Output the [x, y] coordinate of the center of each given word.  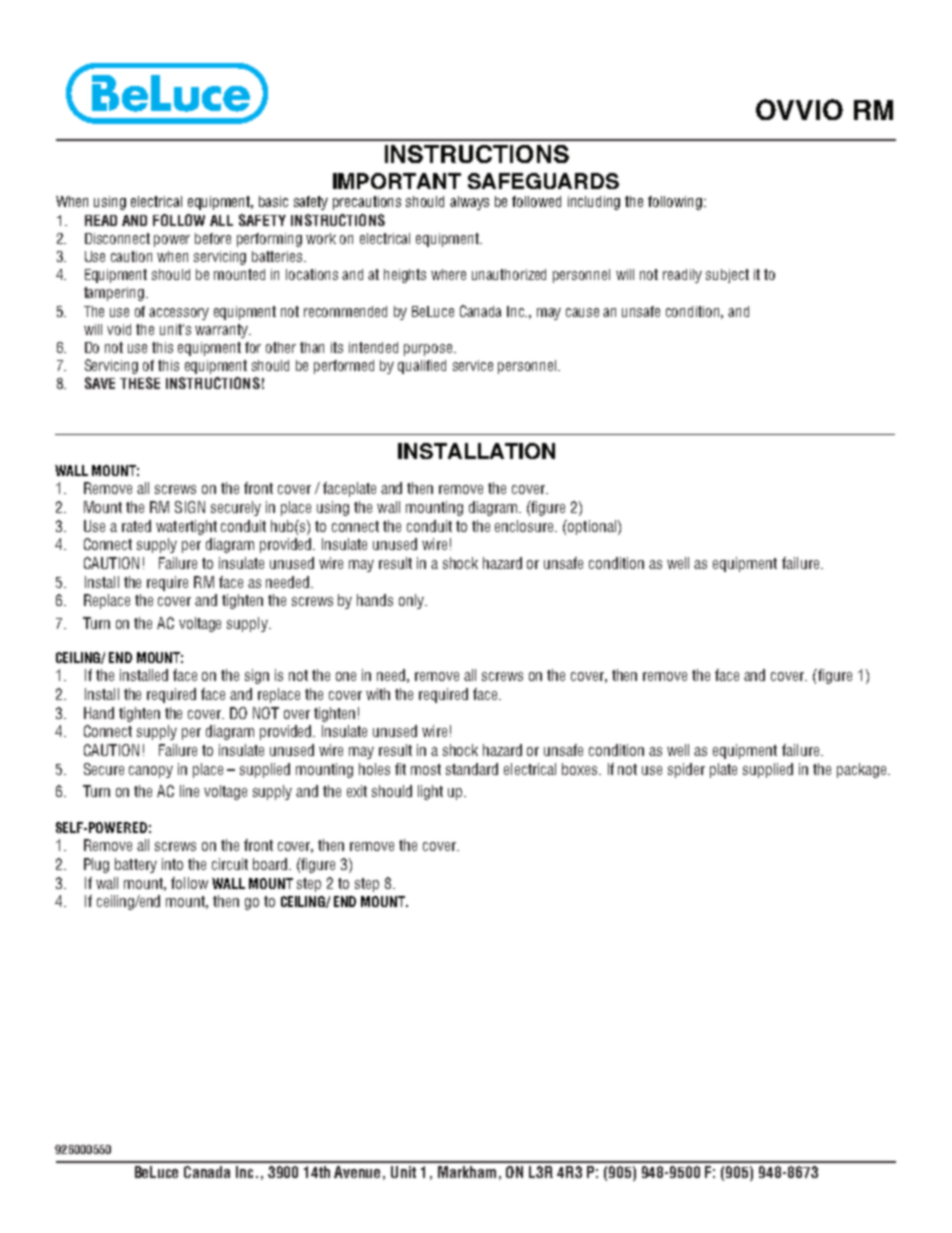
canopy [151, 772]
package [861, 770]
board [271, 864]
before [213, 238]
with [378, 694]
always [469, 203]
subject [727, 276]
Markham [467, 1172]
